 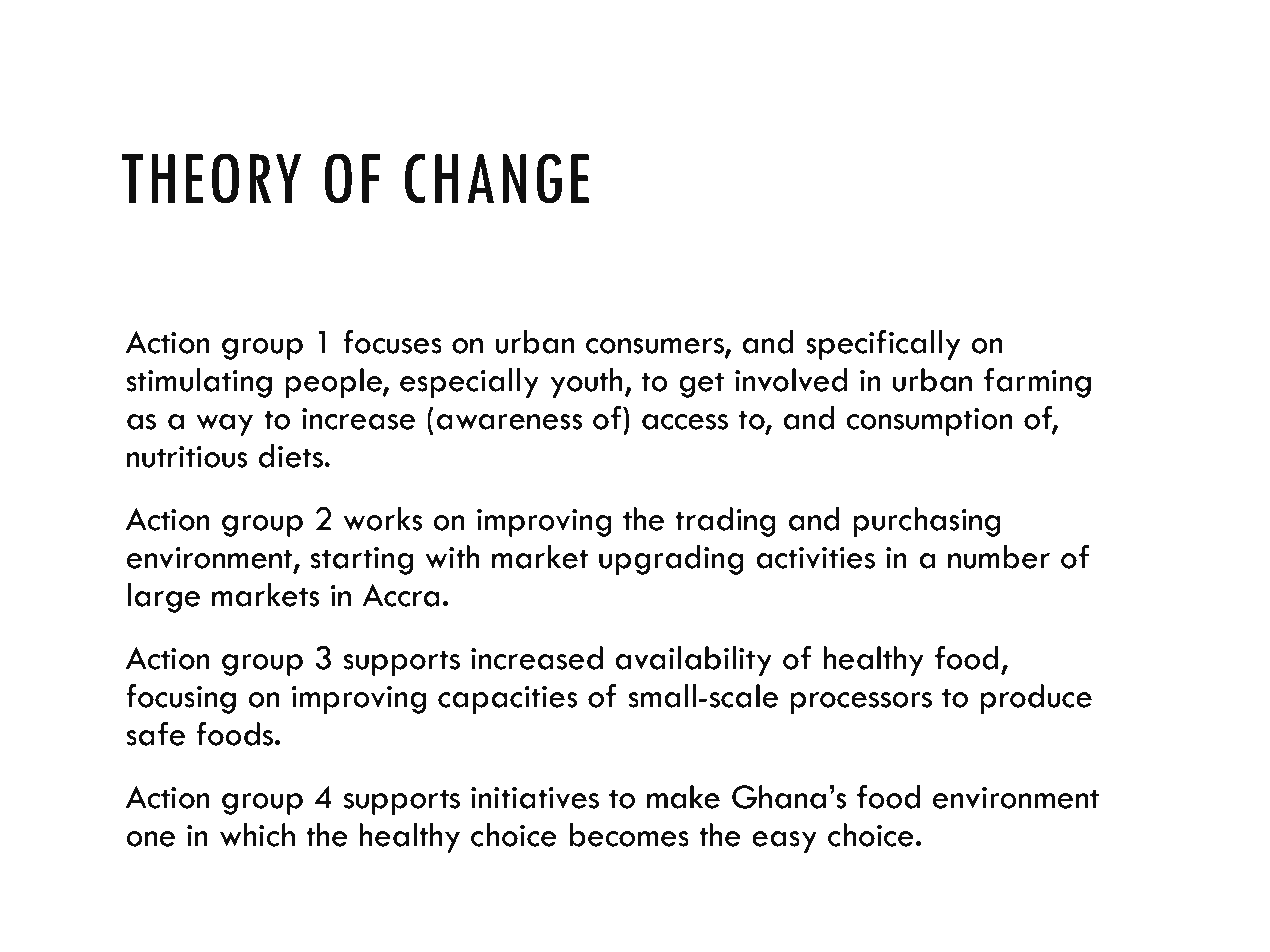 What do you see at coordinates (497, 178) in the document?
I see `CHANGE` at bounding box center [497, 178].
